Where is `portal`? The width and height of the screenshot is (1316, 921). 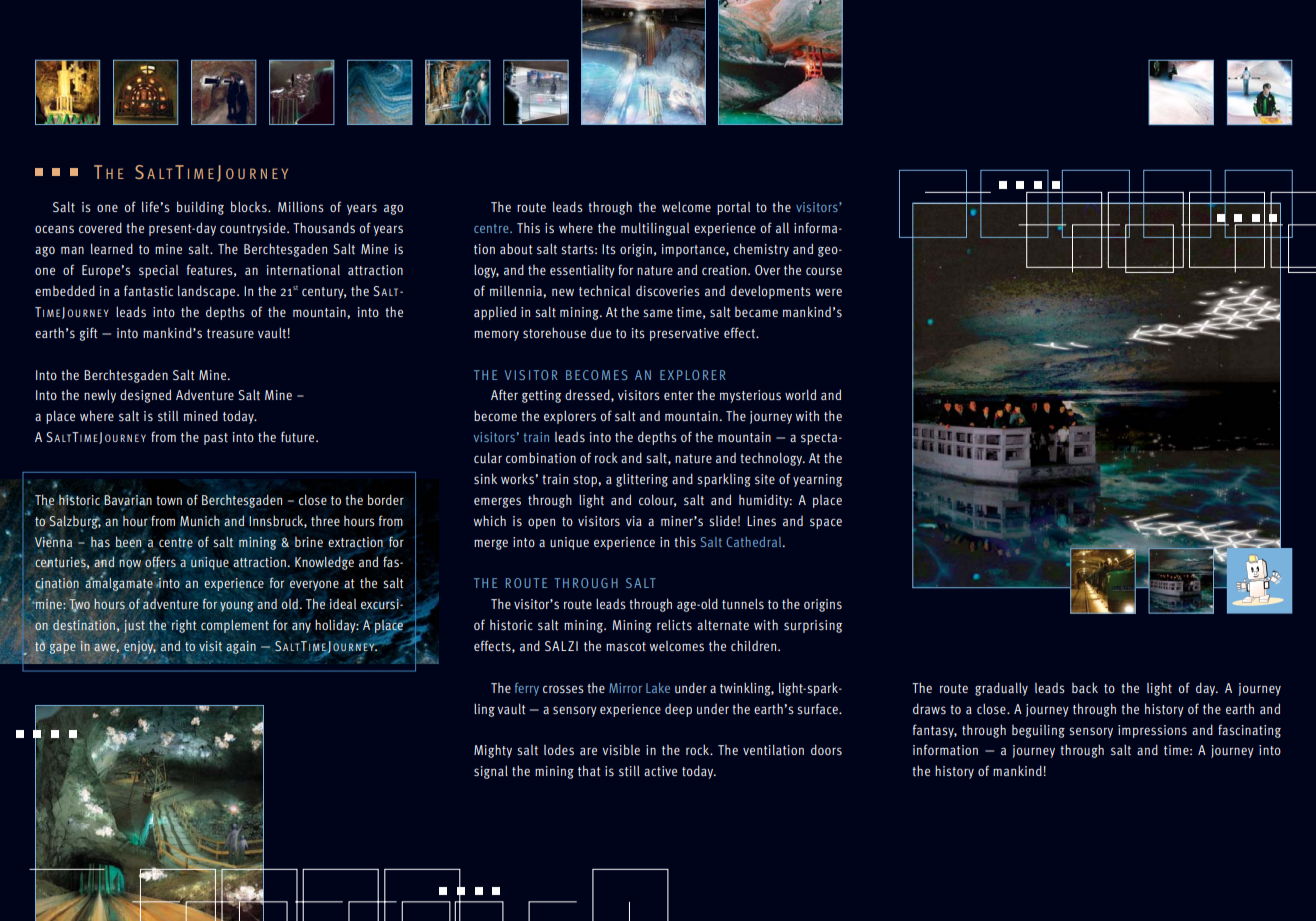
portal is located at coordinates (733, 208).
